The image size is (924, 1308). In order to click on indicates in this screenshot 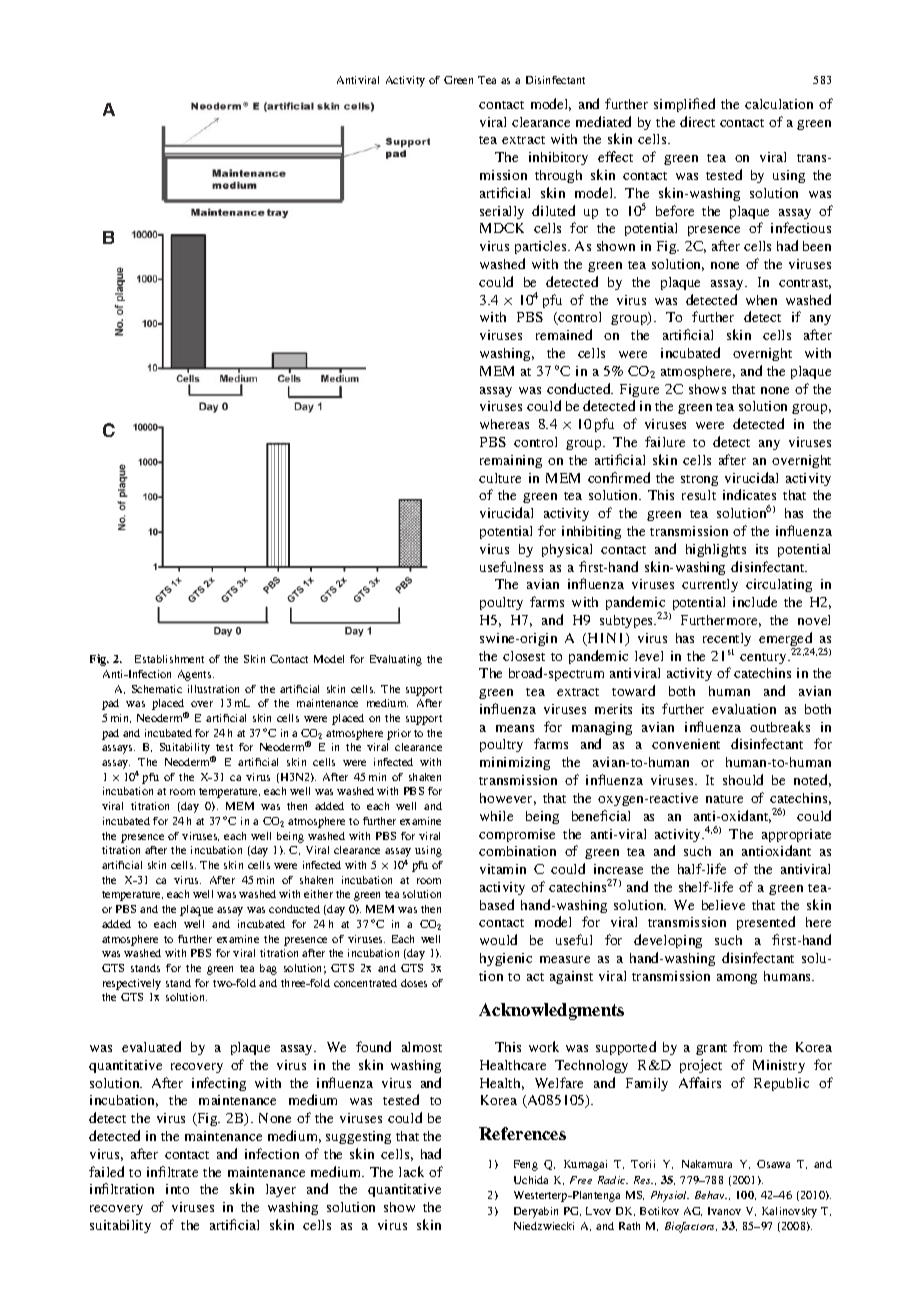, I will do `click(749, 494)`.
